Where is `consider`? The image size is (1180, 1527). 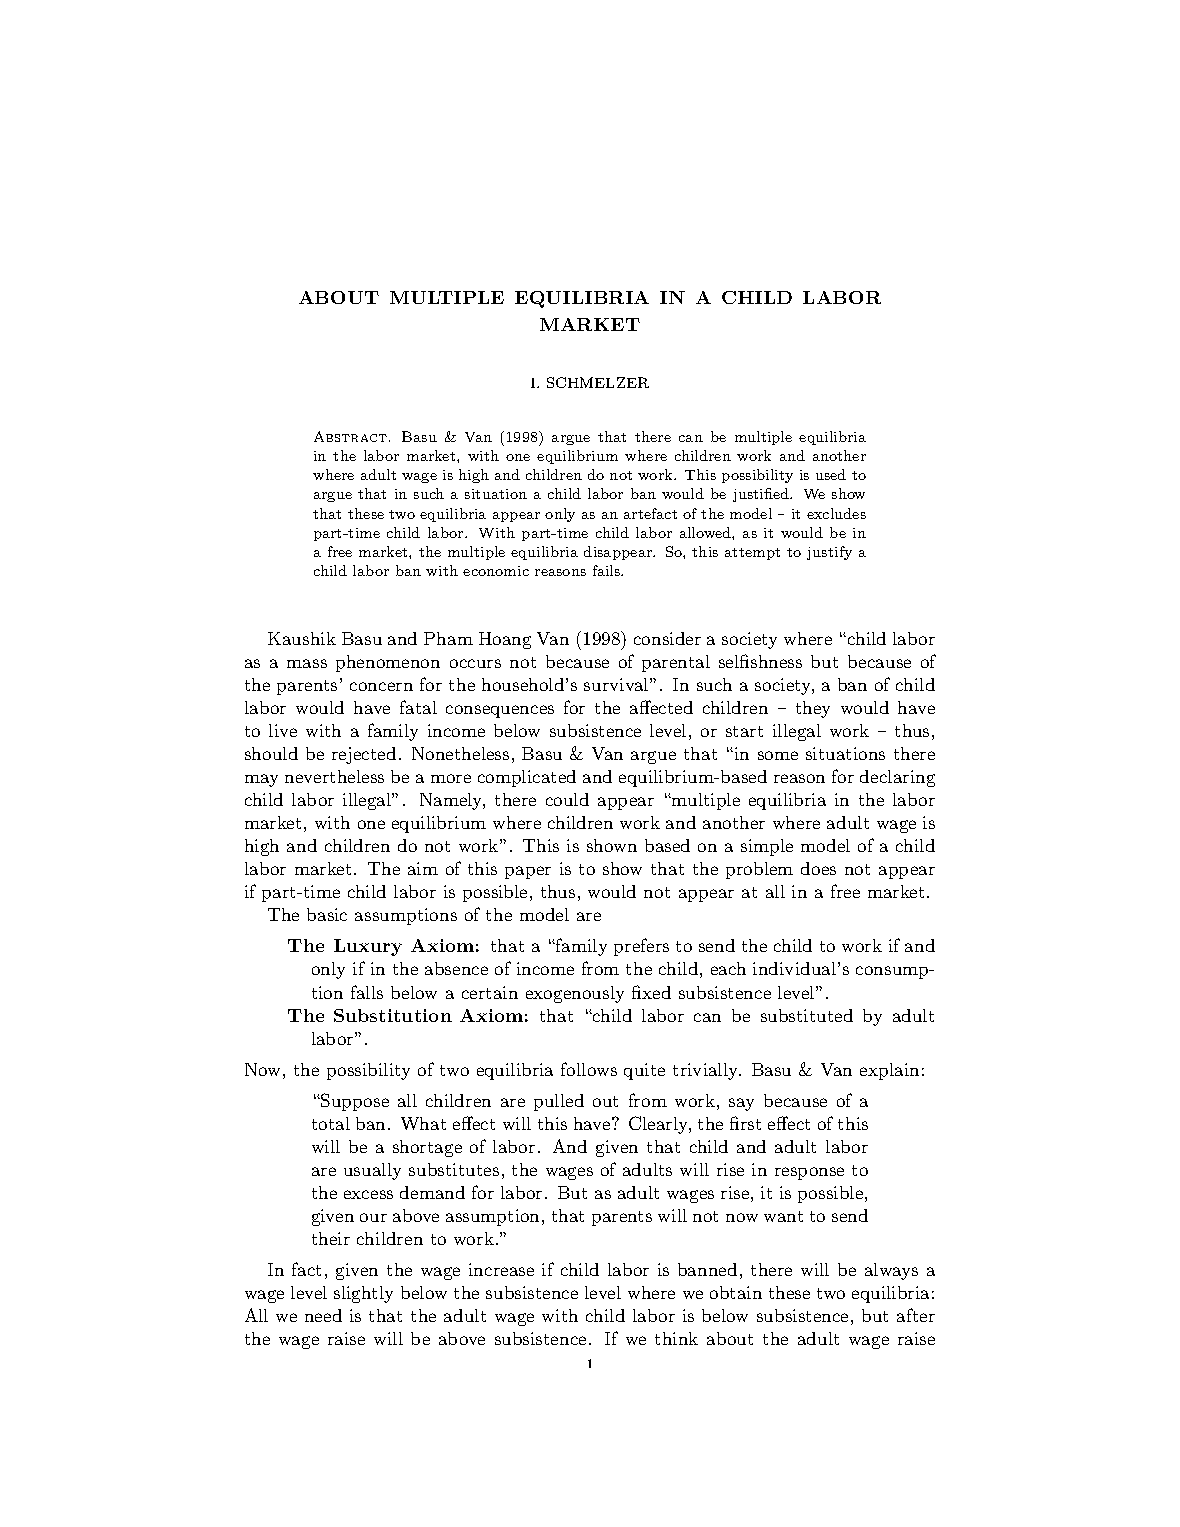 consider is located at coordinates (667, 638).
